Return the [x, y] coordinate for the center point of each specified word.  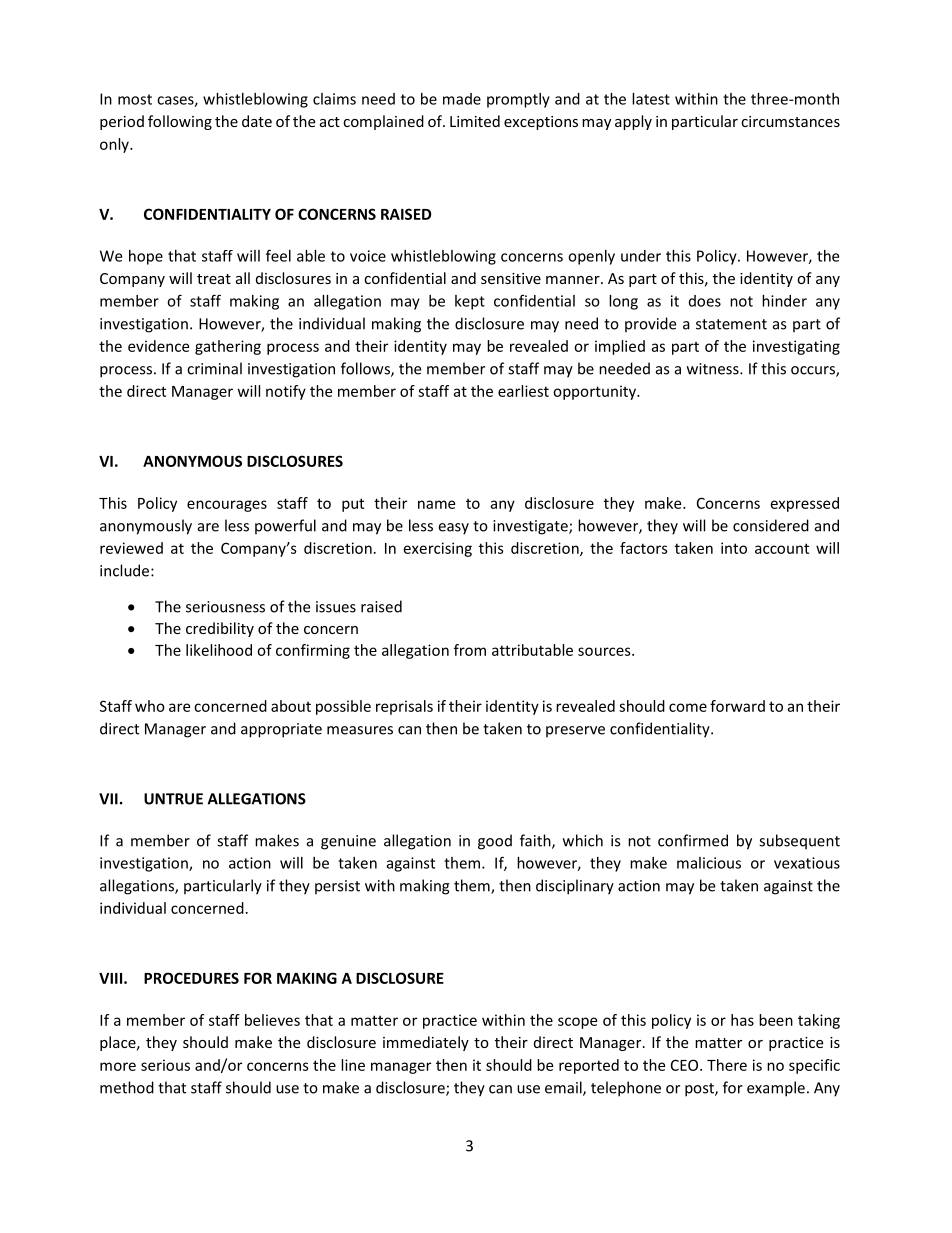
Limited [475, 121]
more [118, 1066]
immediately [426, 1043]
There [727, 1065]
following [180, 122]
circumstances [790, 121]
